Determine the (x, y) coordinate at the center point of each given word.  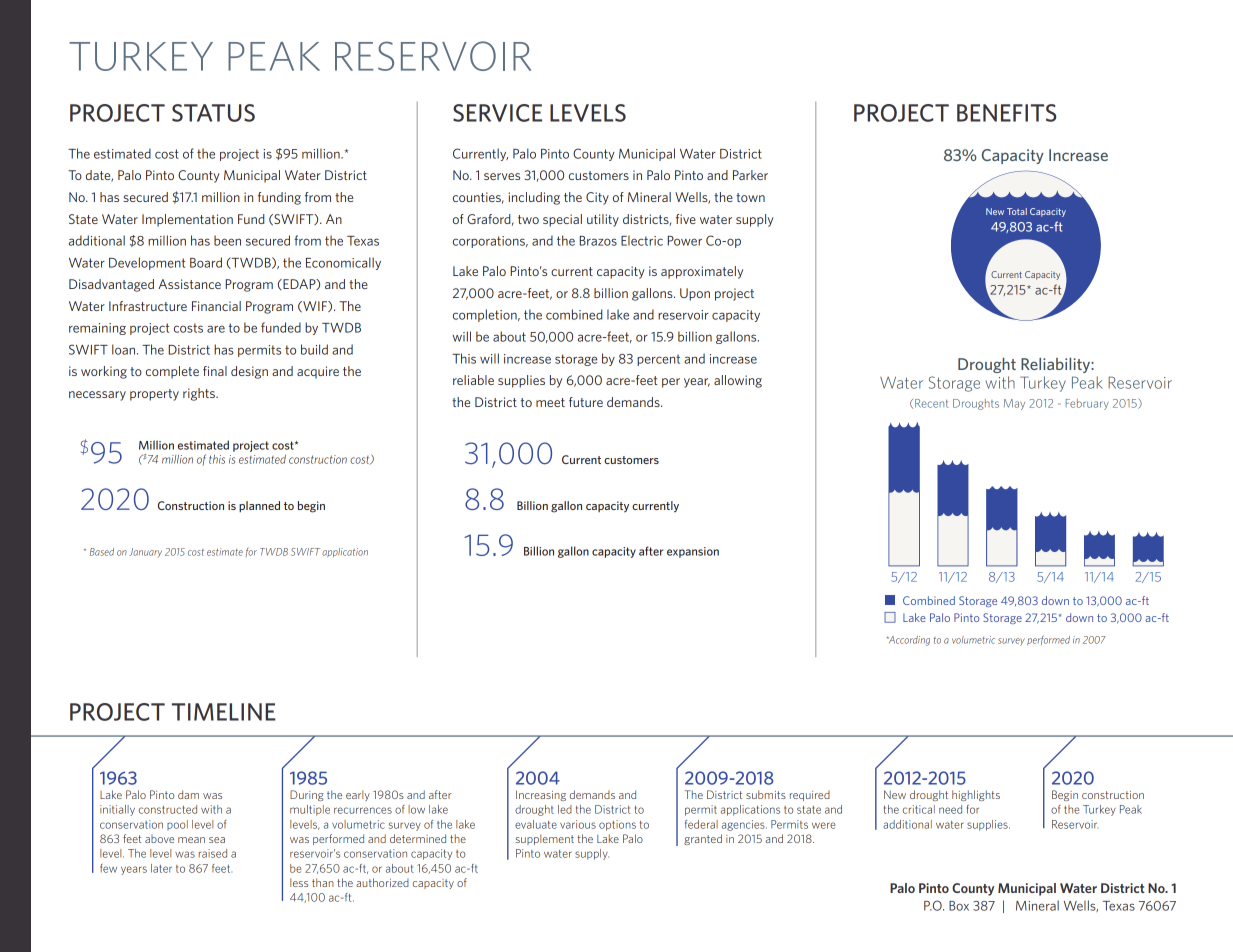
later (161, 868)
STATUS (213, 113)
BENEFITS (1006, 113)
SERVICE (497, 113)
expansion (693, 552)
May (1014, 404)
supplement (544, 839)
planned (259, 506)
